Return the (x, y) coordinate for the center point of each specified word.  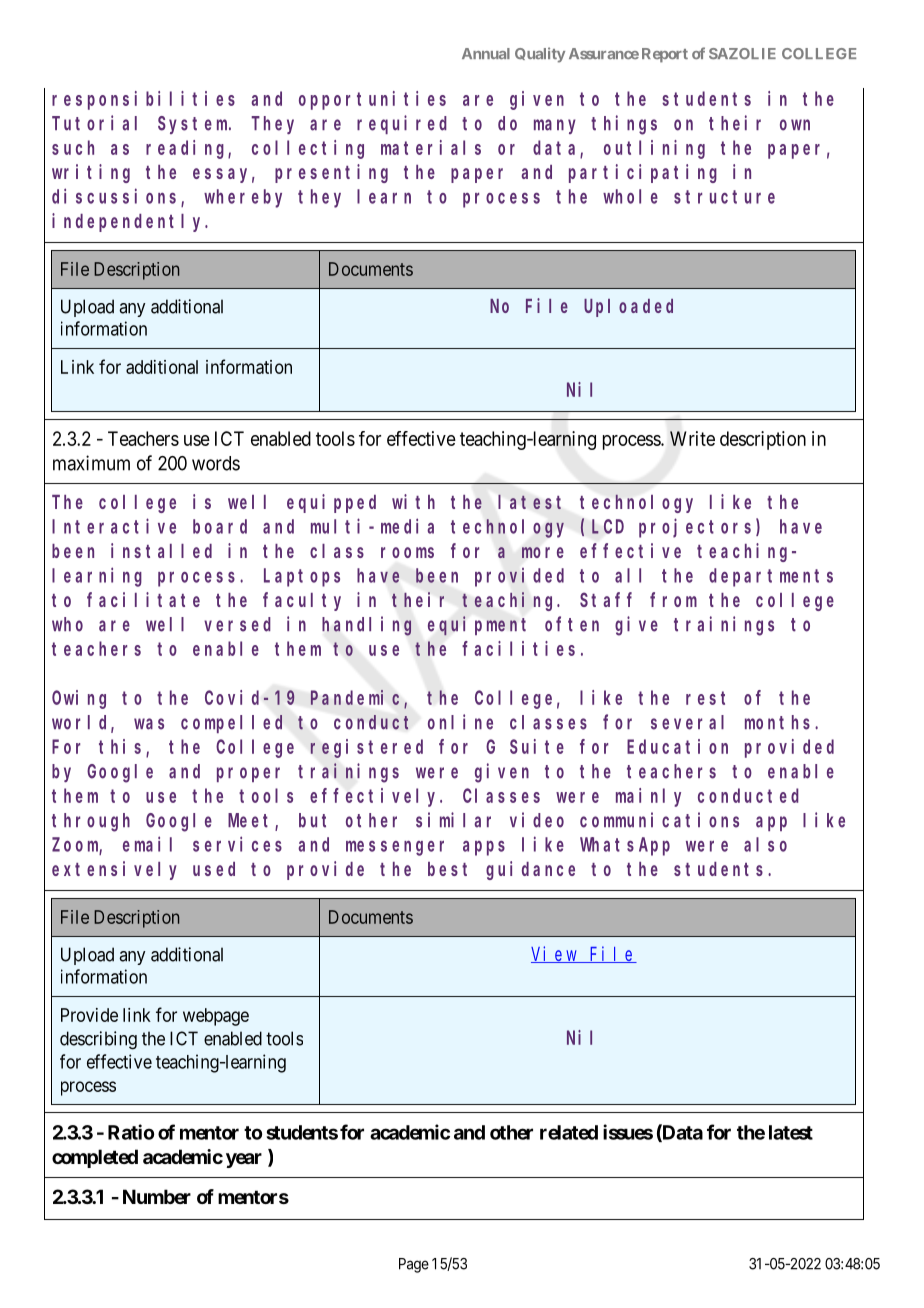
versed (237, 624)
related (569, 1132)
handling (366, 626)
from (673, 599)
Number (157, 1196)
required (402, 124)
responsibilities (143, 100)
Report (665, 55)
